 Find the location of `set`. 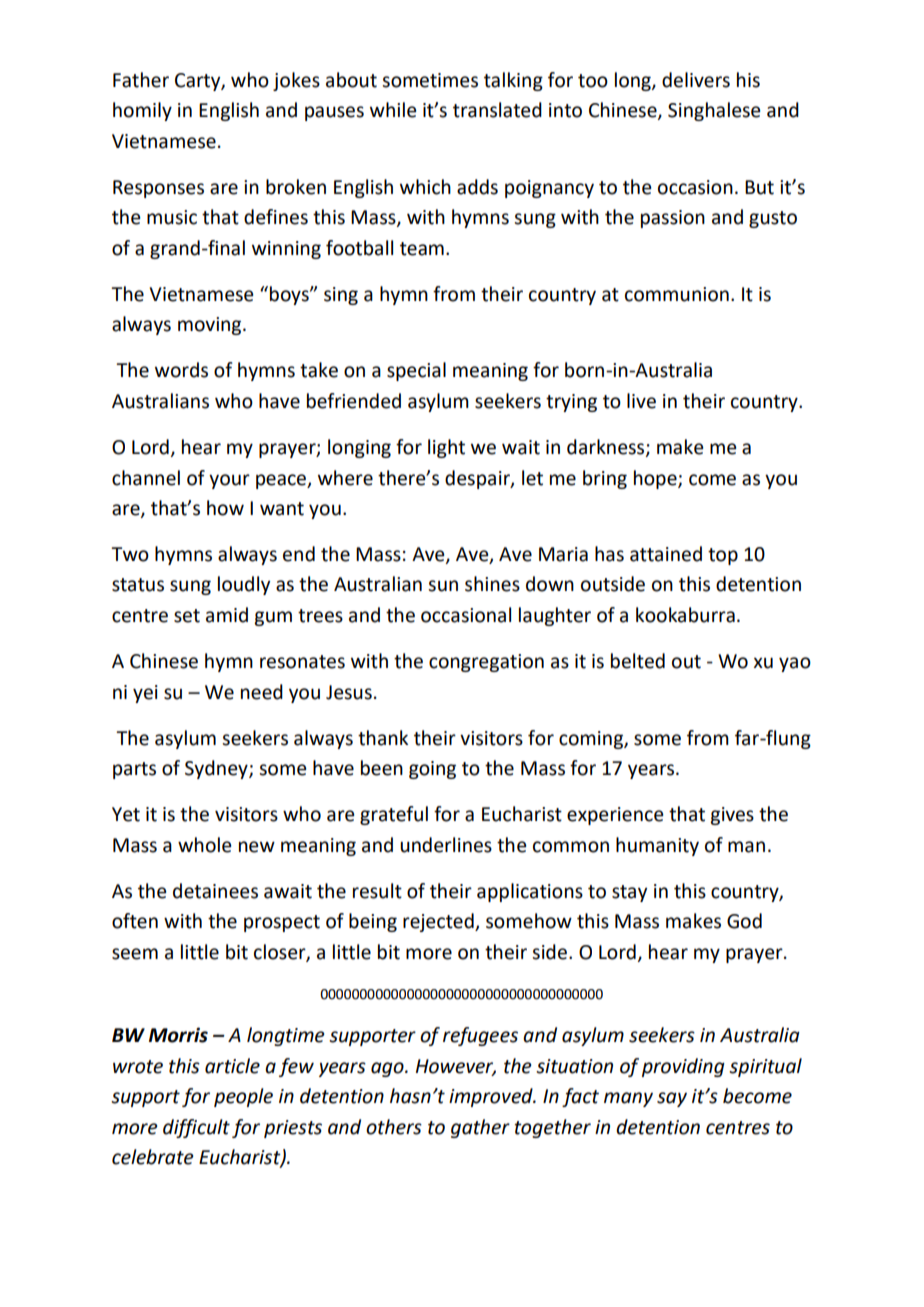

set is located at coordinates (187, 616).
